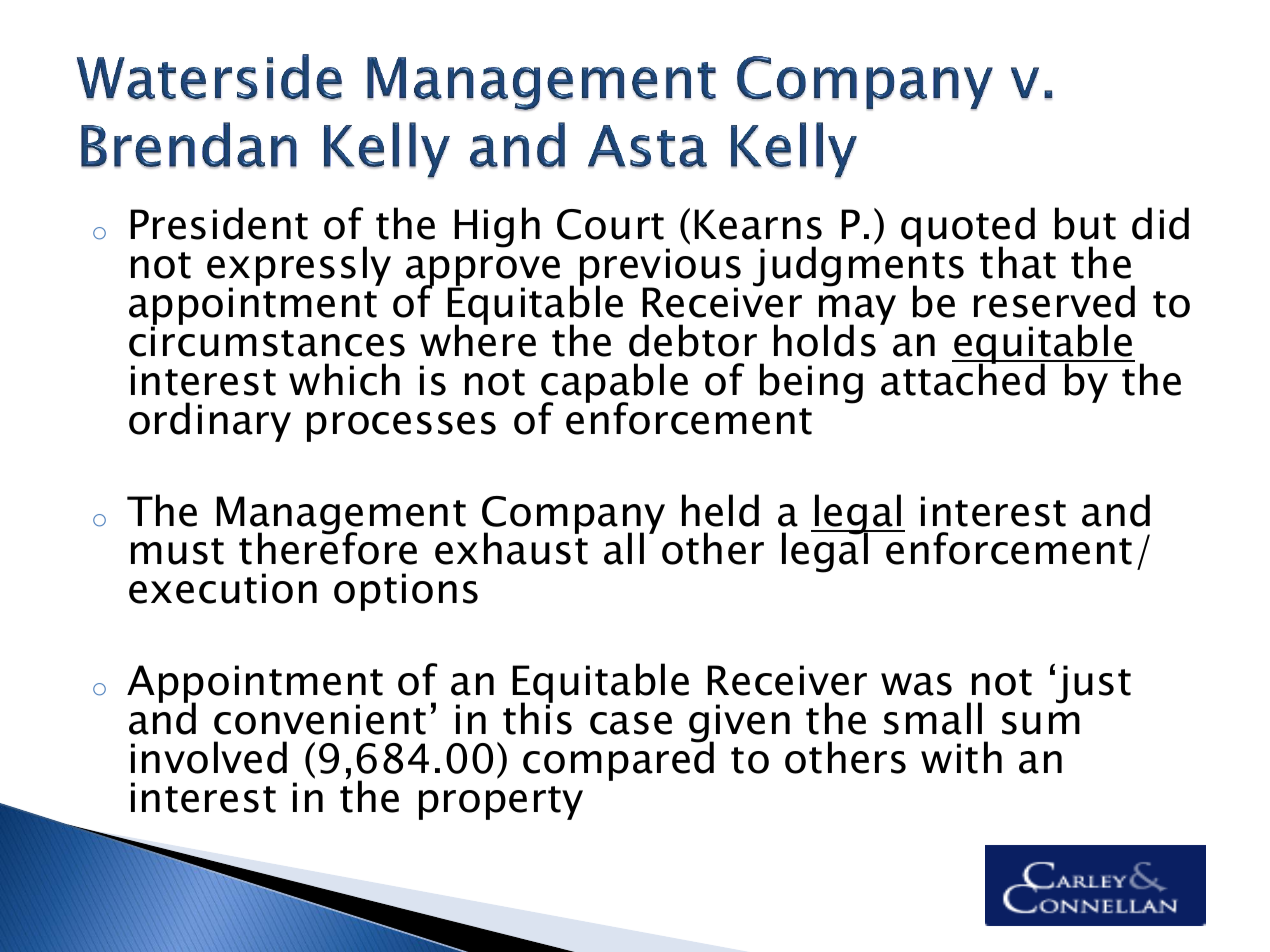 Image resolution: width=1270 pixels, height=952 pixels. Describe the element at coordinates (610, 224) in the image. I see `Court` at that location.
